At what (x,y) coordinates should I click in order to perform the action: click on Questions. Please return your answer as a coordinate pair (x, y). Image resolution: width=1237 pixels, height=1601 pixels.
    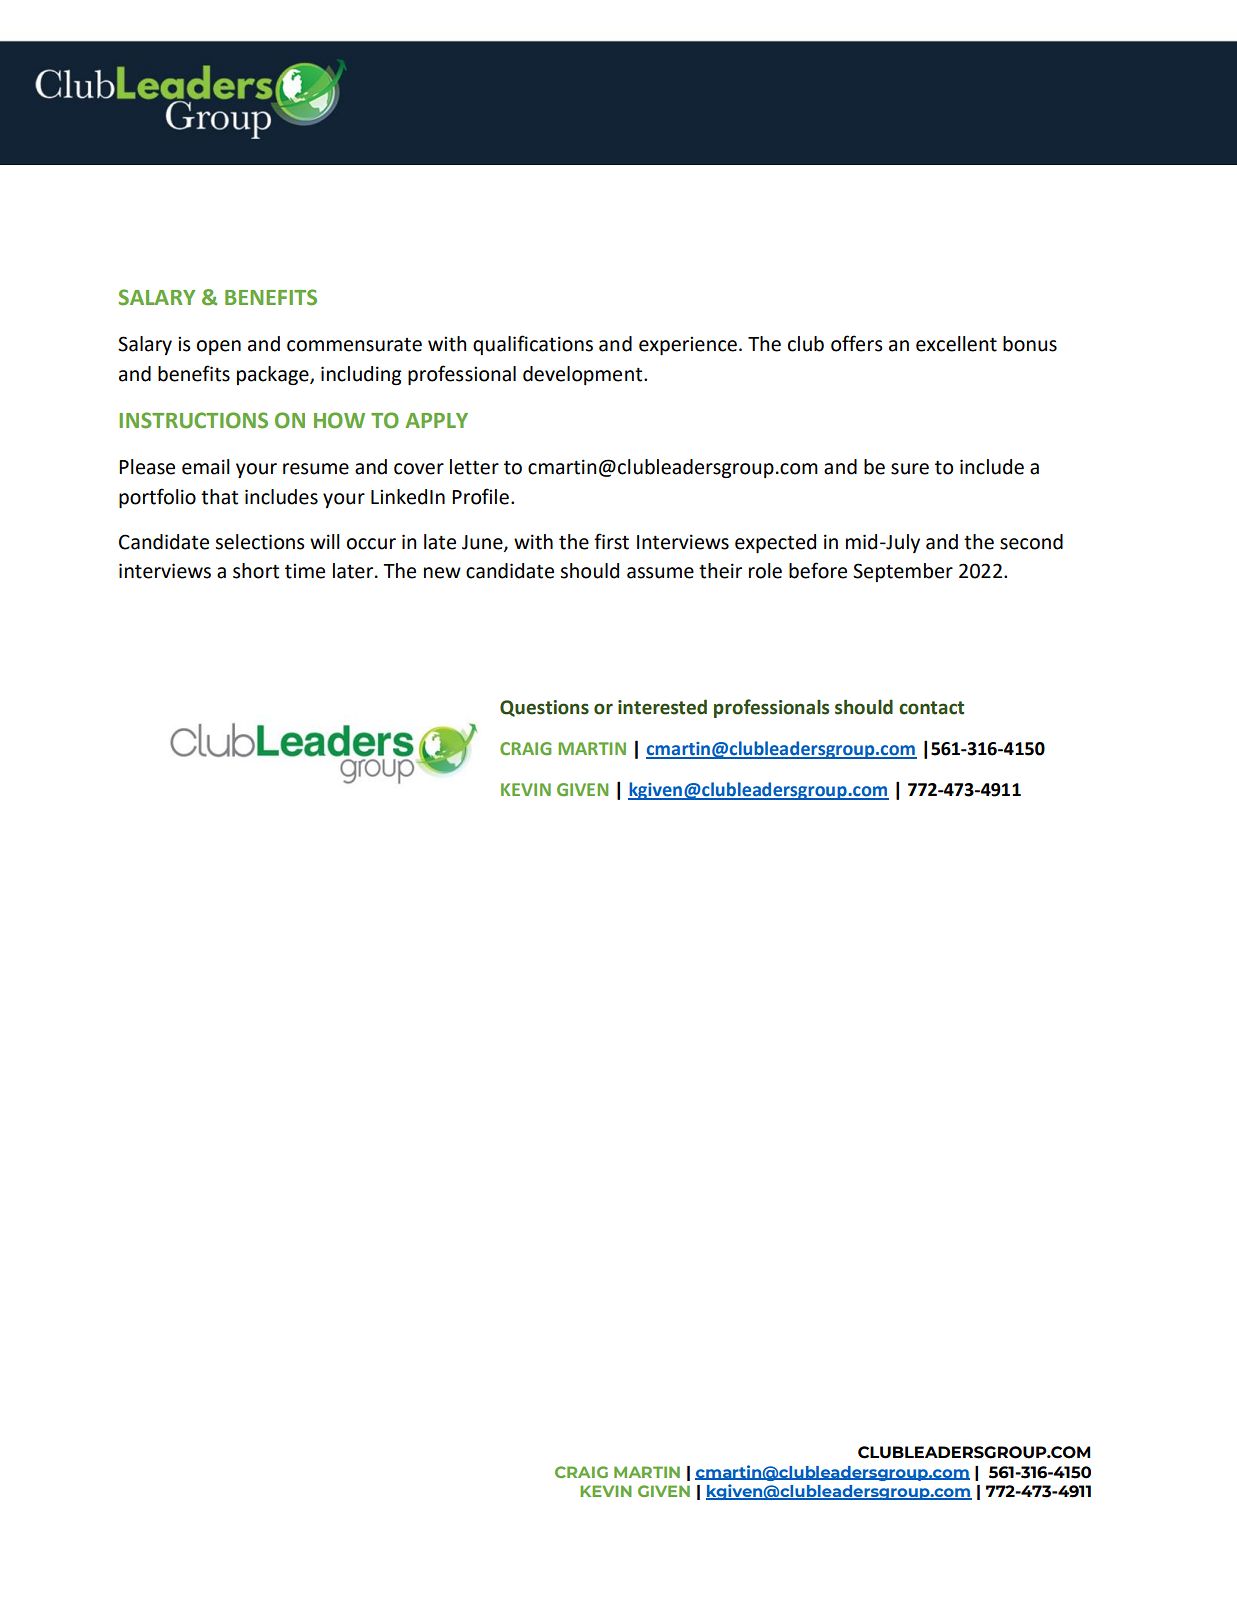
    Looking at the image, I should click on (544, 708).
